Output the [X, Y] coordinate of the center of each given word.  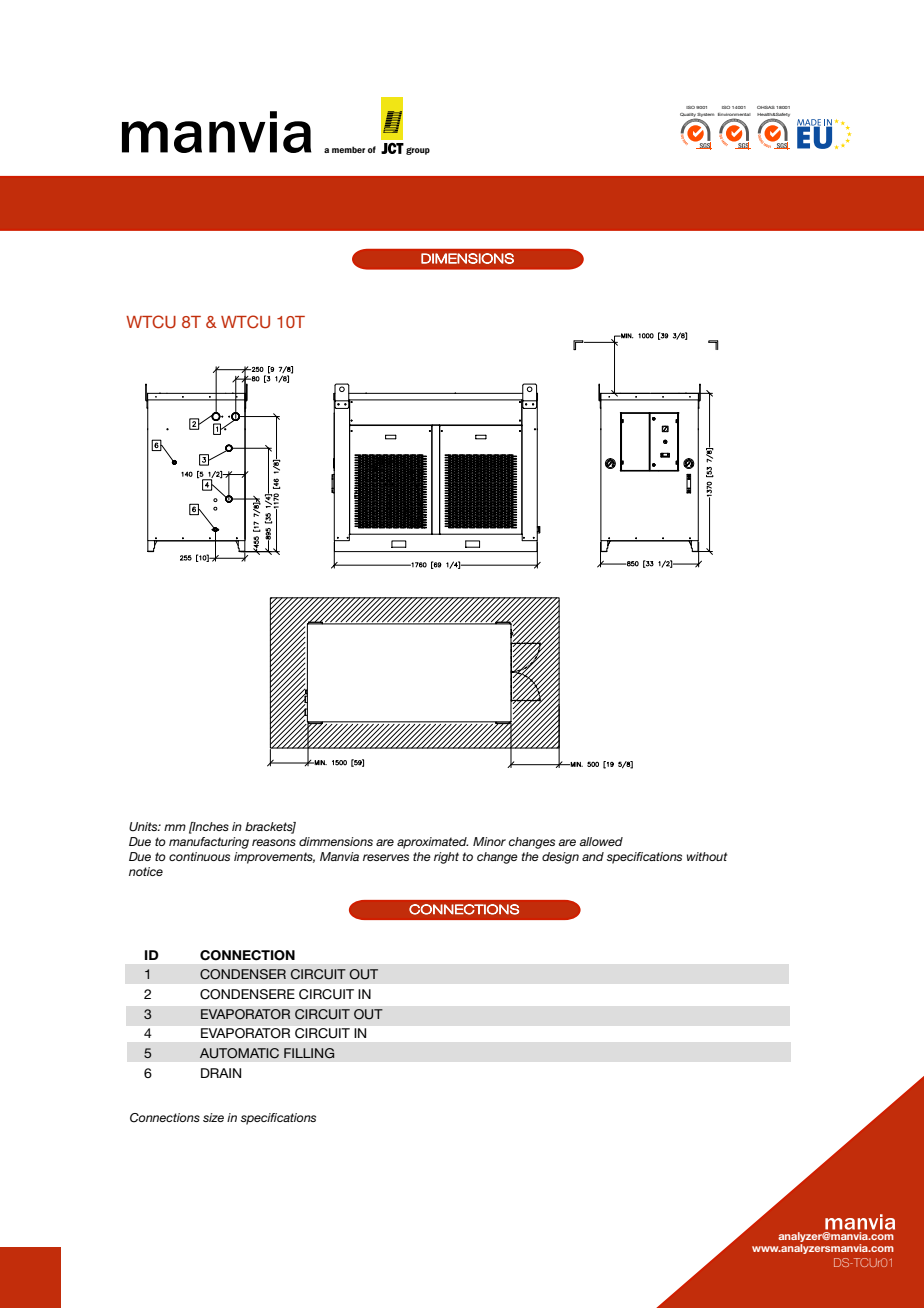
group [418, 151]
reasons [274, 842]
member [348, 149]
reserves [386, 857]
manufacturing [209, 843]
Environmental [734, 116]
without [707, 856]
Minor [489, 841]
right [446, 858]
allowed [601, 841]
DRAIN [221, 1073]
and [593, 856]
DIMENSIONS [467, 258]
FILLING [309, 1053]
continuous [199, 856]
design [560, 858]
